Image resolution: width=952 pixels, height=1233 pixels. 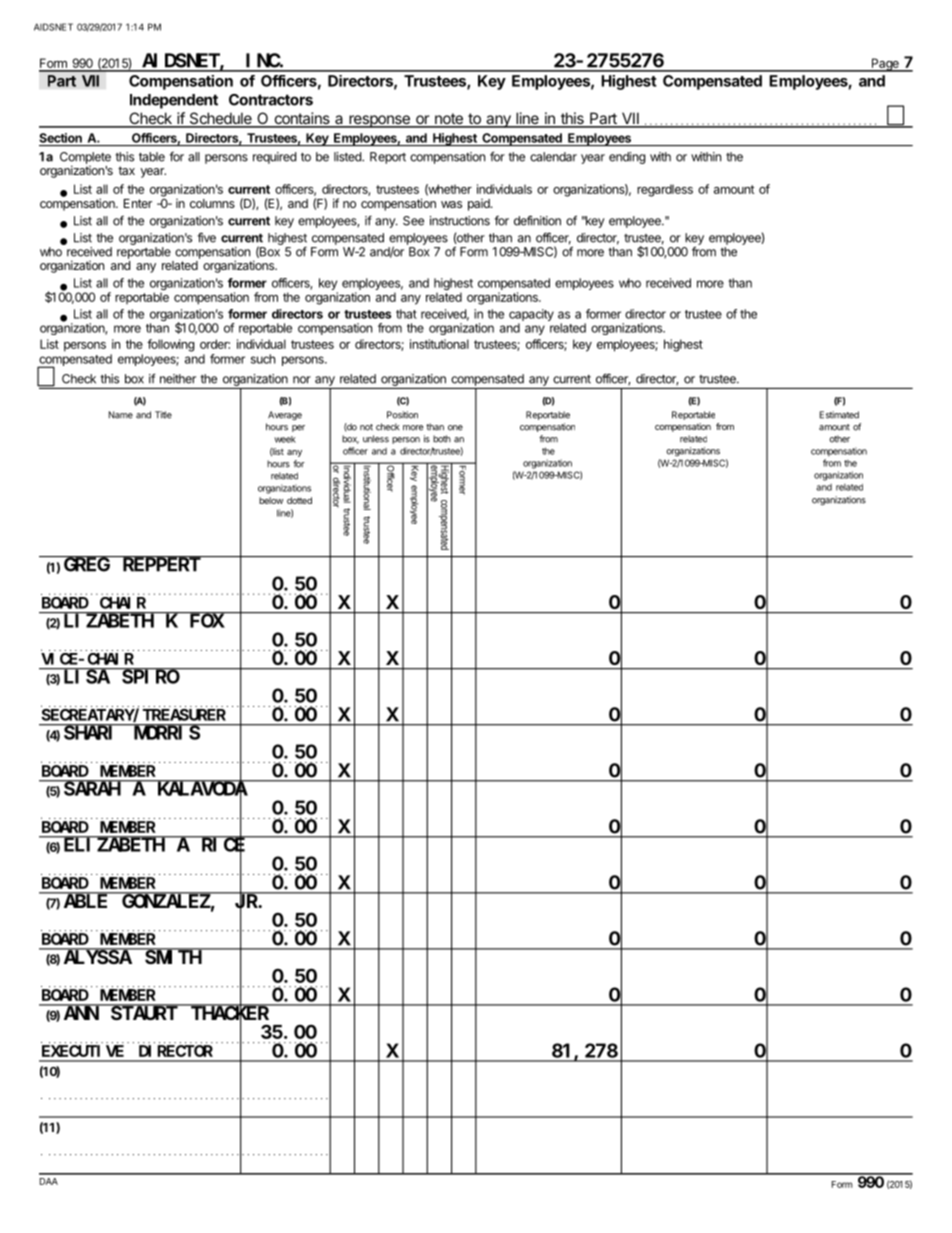 What do you see at coordinates (448, 120) in the page?
I see `note` at bounding box center [448, 120].
